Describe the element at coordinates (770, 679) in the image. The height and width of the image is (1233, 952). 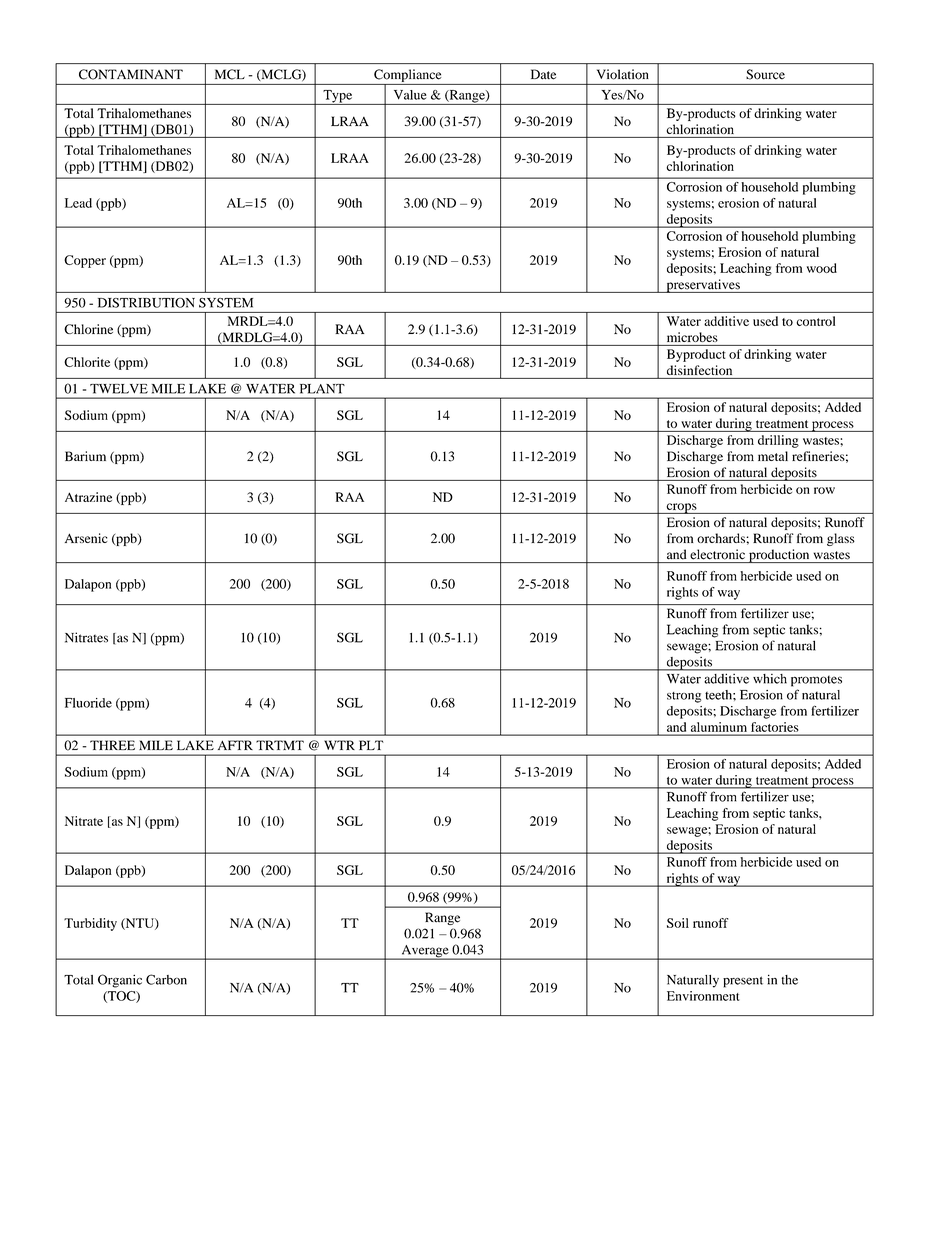
I see `which` at that location.
